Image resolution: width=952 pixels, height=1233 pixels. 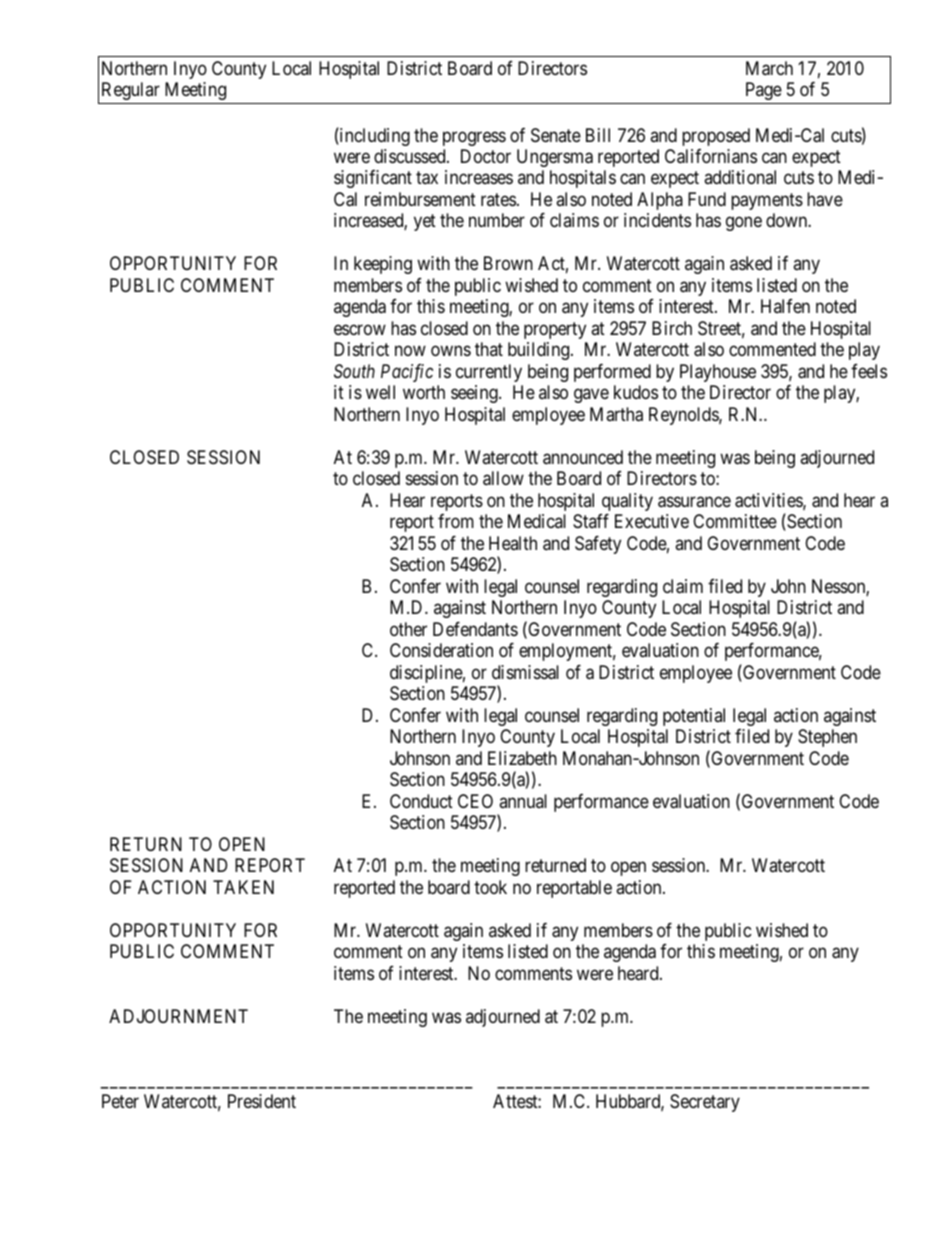 What do you see at coordinates (490, 887) in the screenshot?
I see `took` at bounding box center [490, 887].
